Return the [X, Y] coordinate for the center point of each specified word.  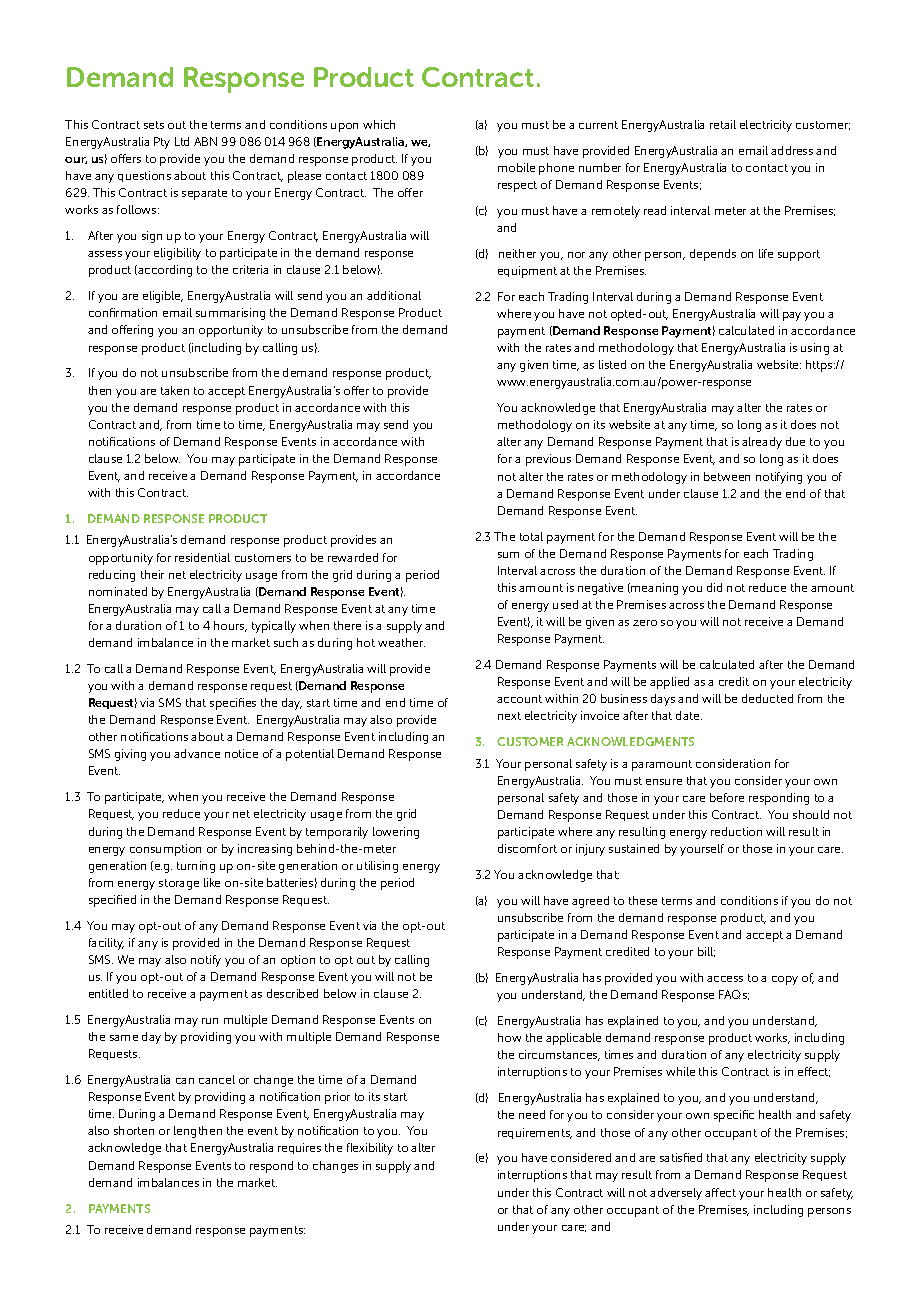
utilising [377, 867]
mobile [516, 167]
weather [401, 642]
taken [175, 390]
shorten [134, 1130]
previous [548, 460]
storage [179, 884]
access [725, 979]
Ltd [182, 141]
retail [723, 124]
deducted [767, 698]
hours [230, 626]
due [795, 441]
